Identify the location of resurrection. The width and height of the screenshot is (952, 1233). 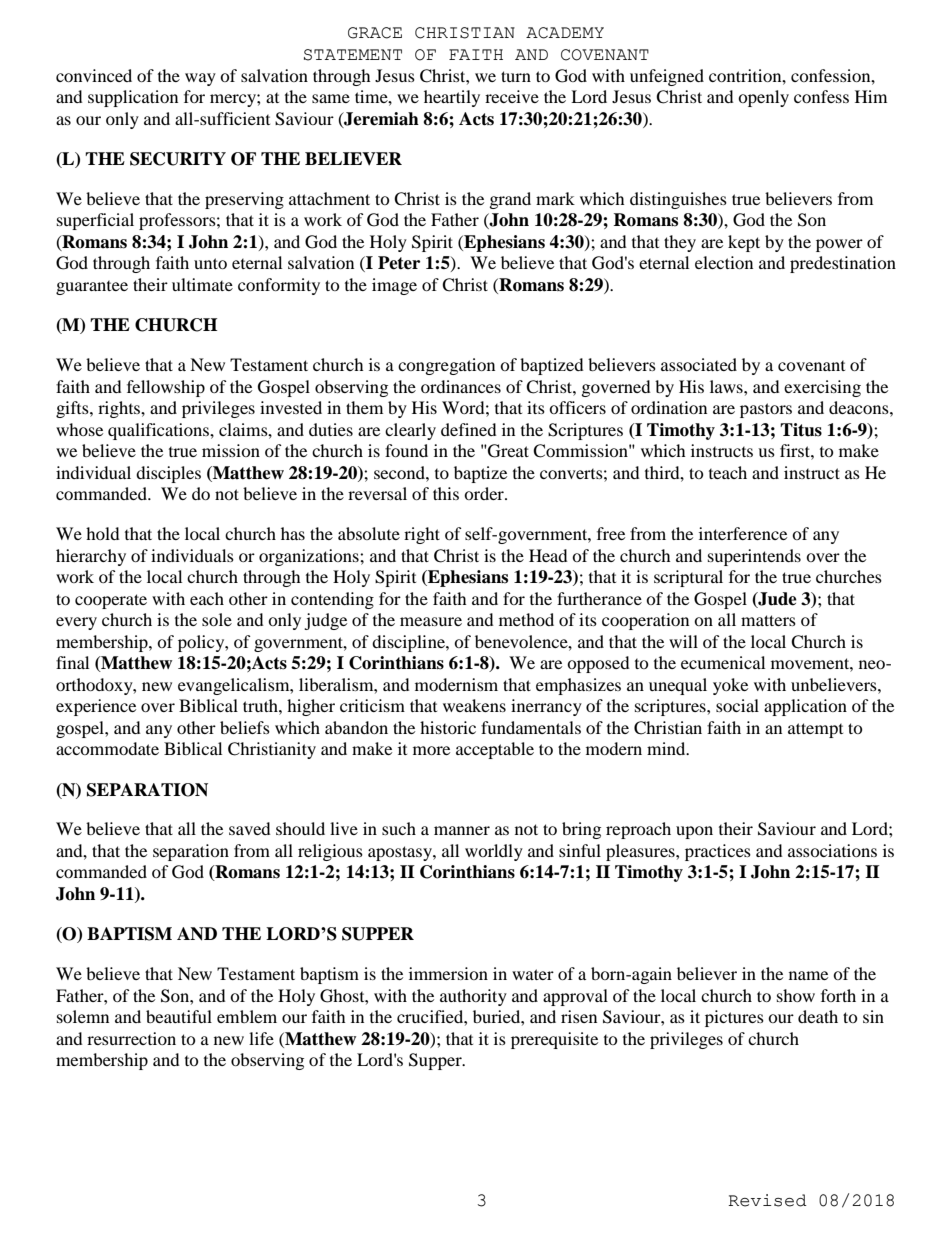
(131, 1038).
